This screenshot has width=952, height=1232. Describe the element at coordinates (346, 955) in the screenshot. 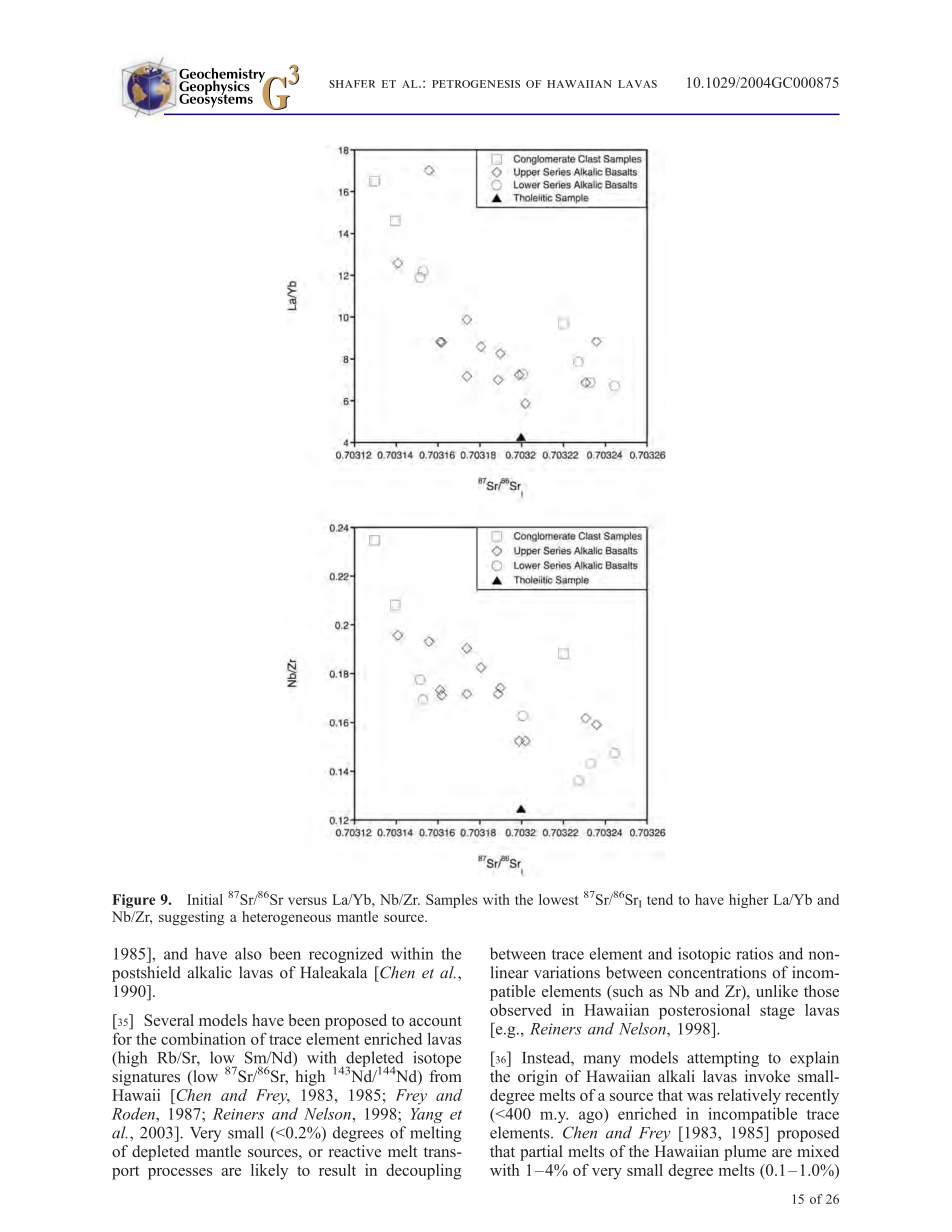

I see `recognized` at that location.
